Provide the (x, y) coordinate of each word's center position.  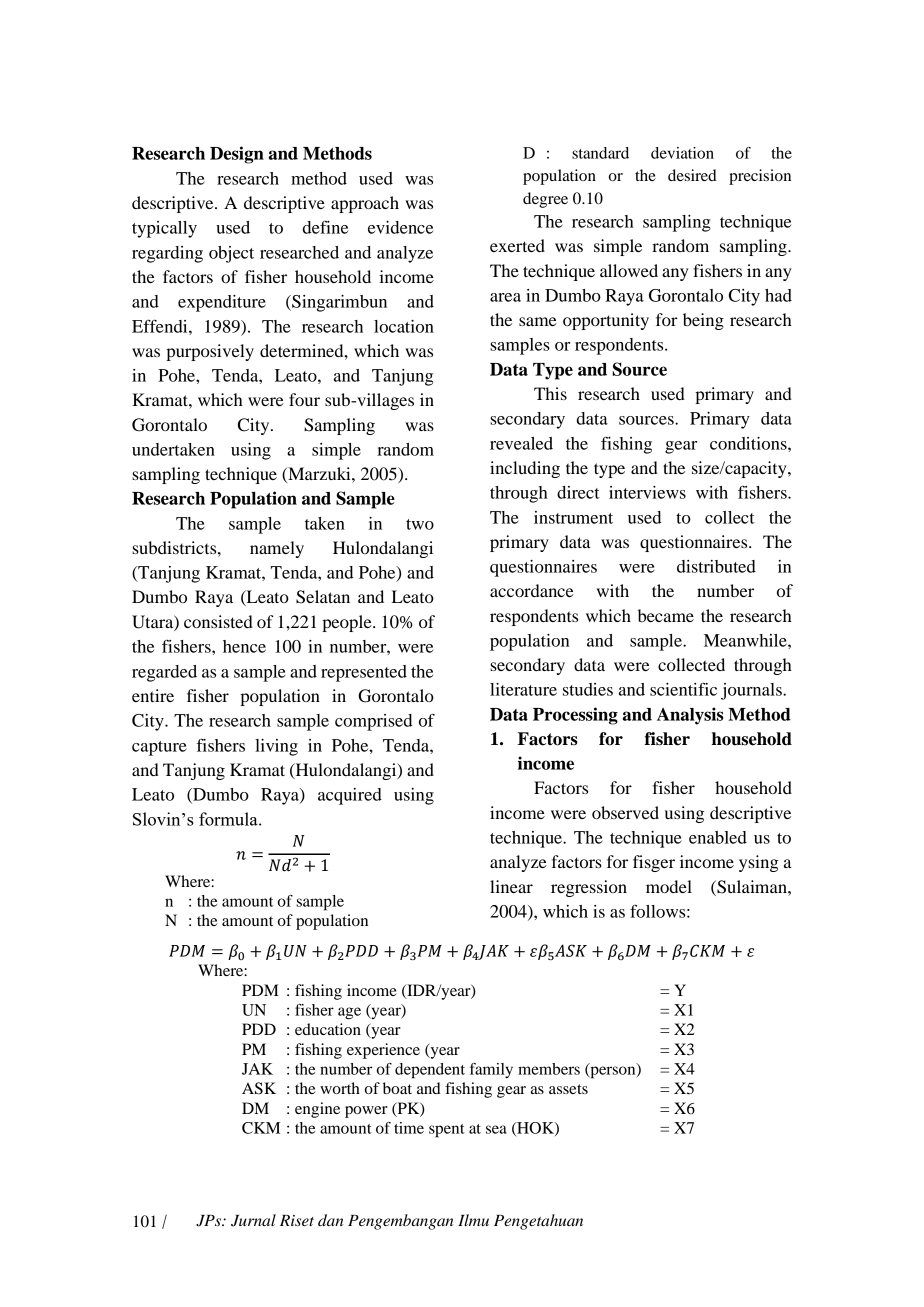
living (276, 747)
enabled (718, 837)
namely (277, 549)
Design (237, 155)
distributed (716, 566)
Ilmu (473, 1220)
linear (511, 886)
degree (545, 200)
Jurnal (253, 1220)
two (420, 524)
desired (692, 175)
